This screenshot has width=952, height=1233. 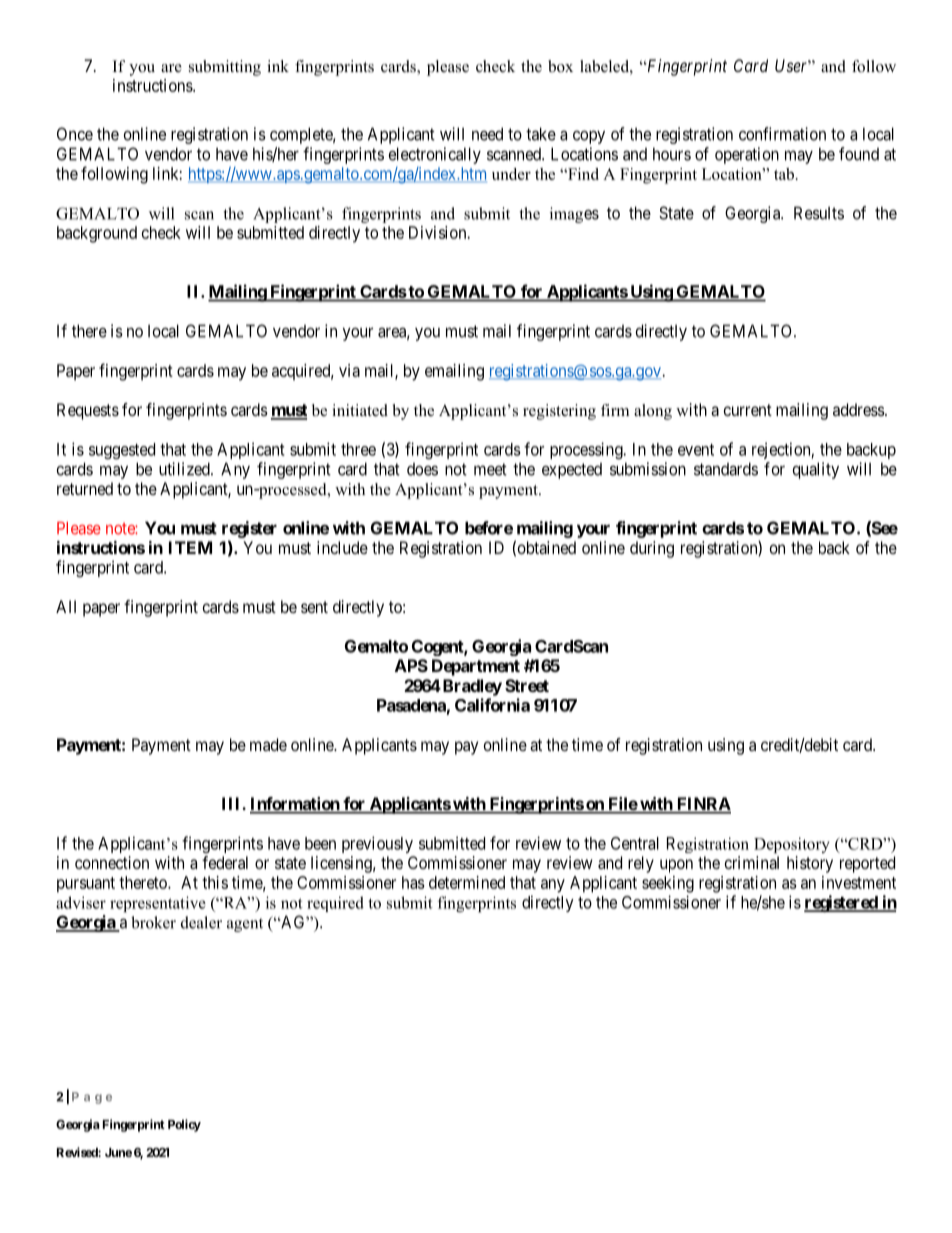 What do you see at coordinates (748, 410) in the screenshot?
I see `current` at bounding box center [748, 410].
